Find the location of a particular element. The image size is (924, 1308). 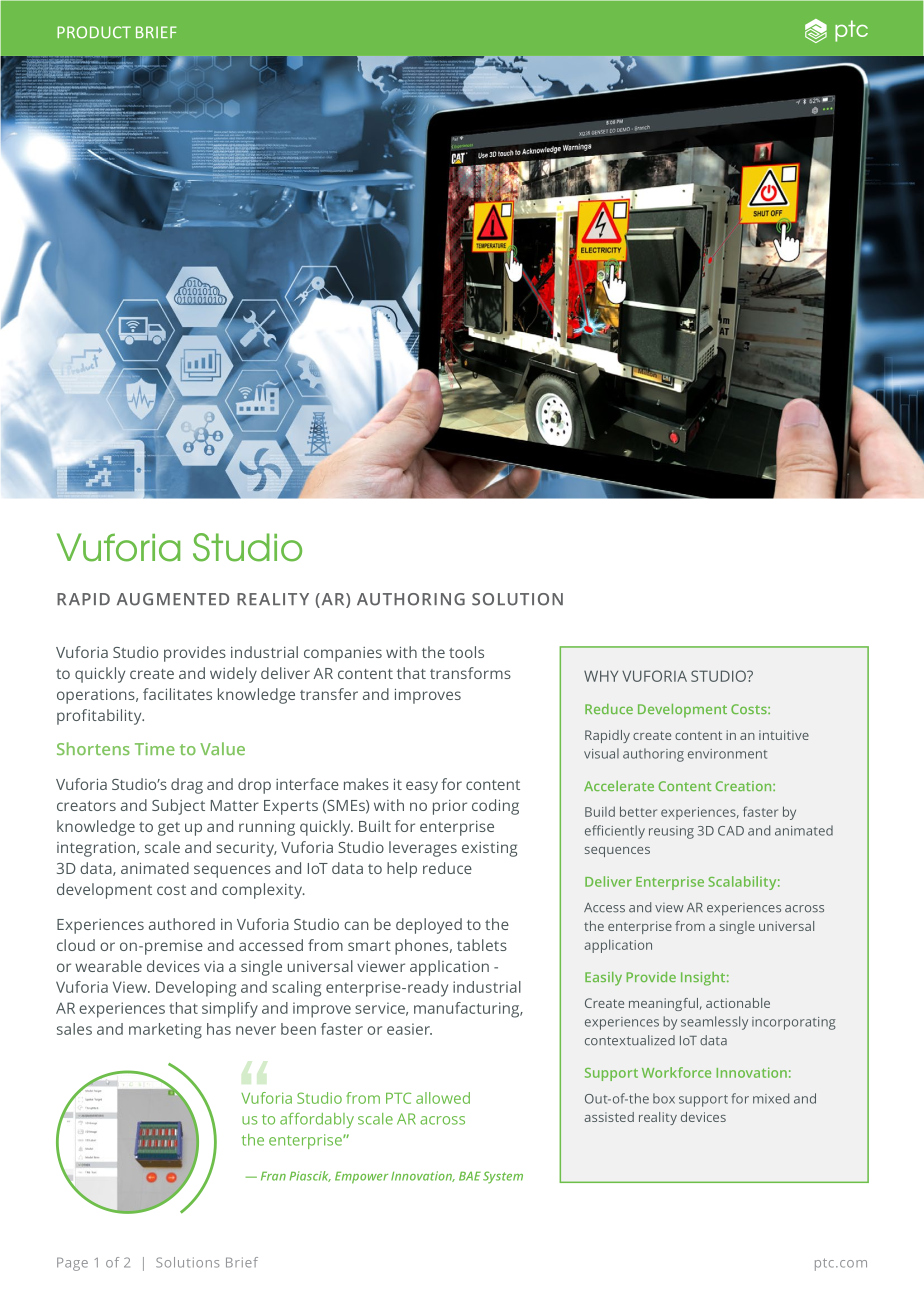

box is located at coordinates (664, 1098).
